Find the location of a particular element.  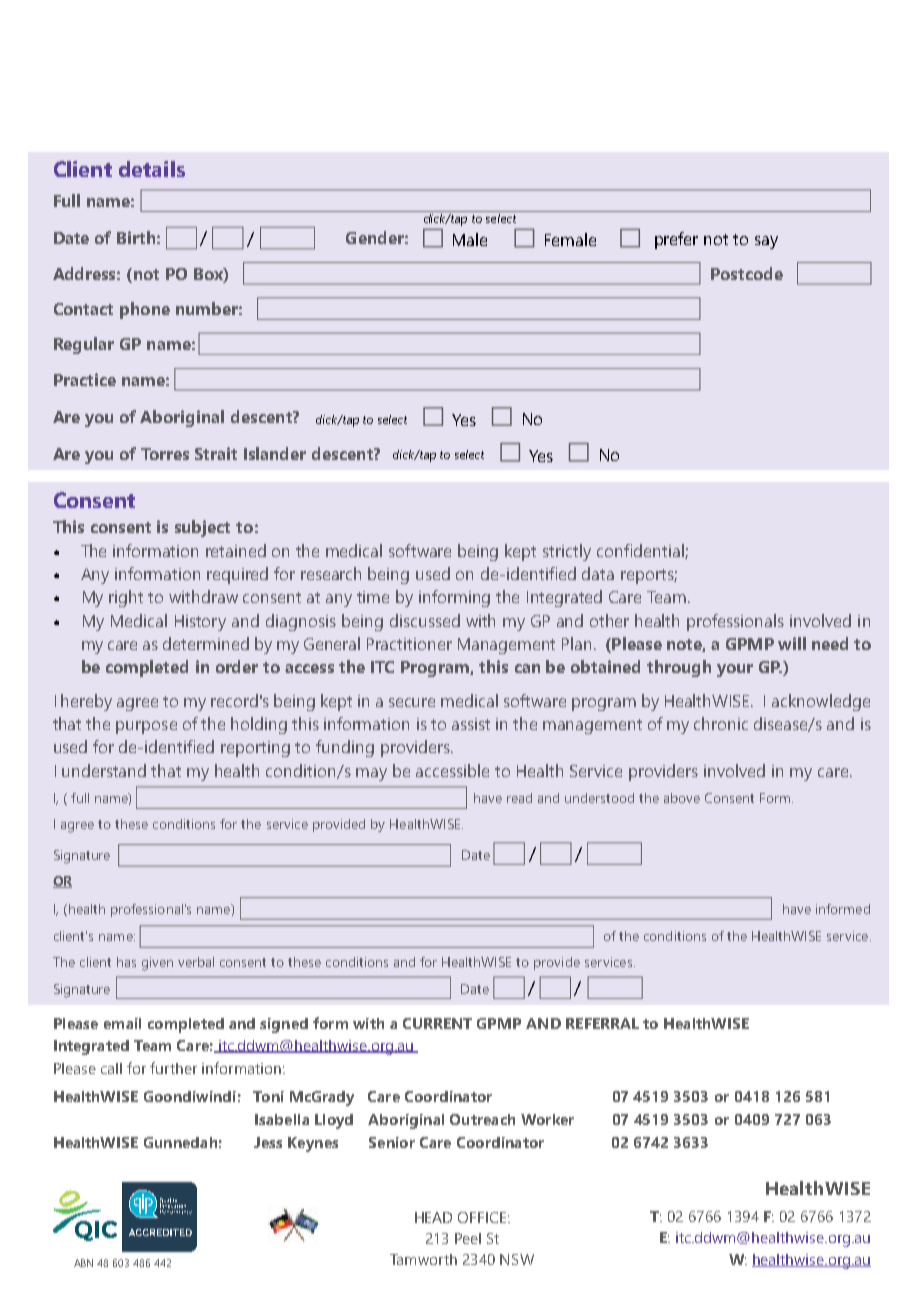

prefer is located at coordinates (676, 240).
